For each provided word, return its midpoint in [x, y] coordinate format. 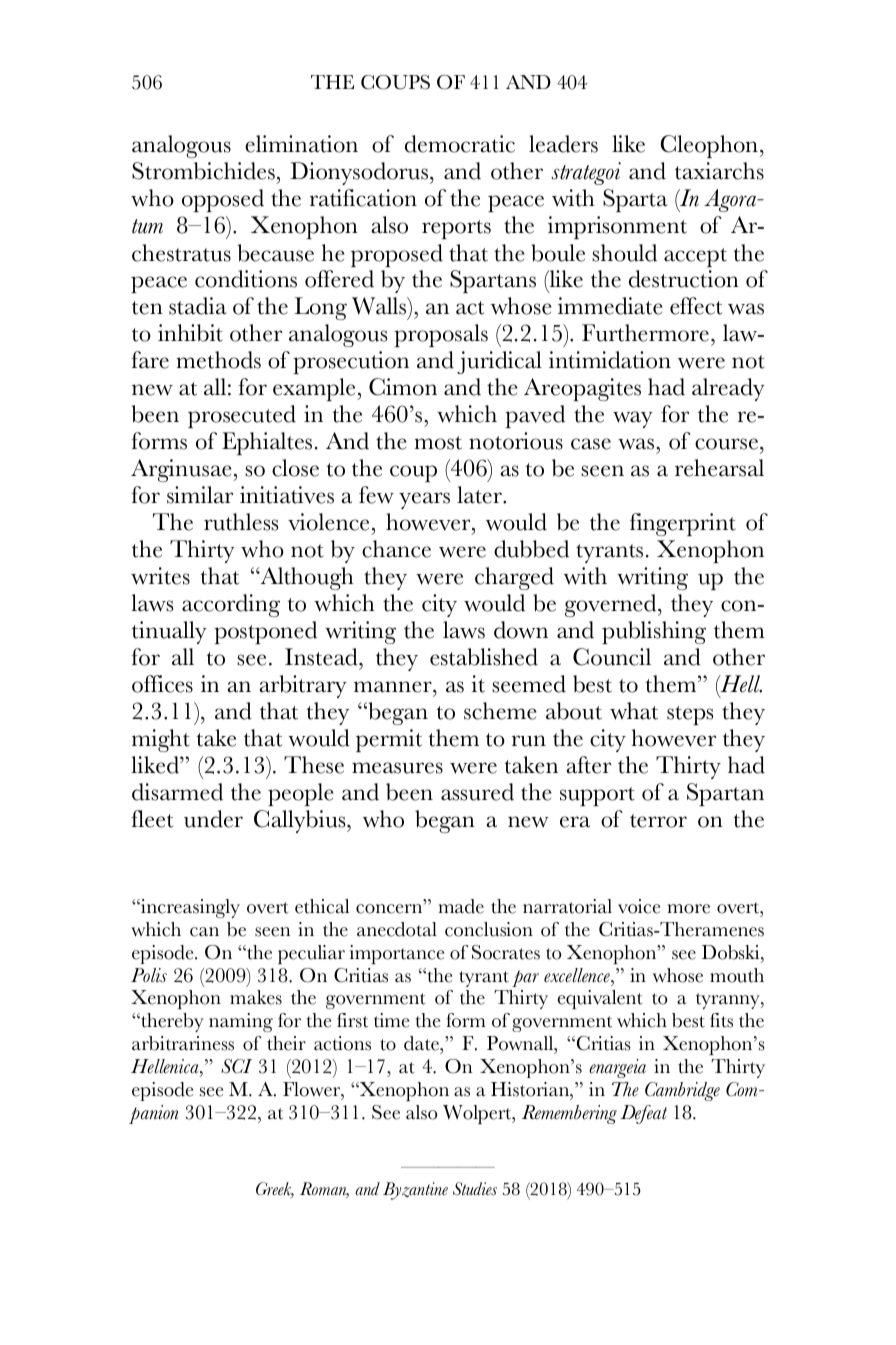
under [213, 819]
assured [477, 792]
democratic [460, 144]
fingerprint [683, 524]
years [424, 500]
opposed [223, 200]
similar [200, 495]
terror [658, 821]
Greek [275, 1190]
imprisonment [617, 227]
